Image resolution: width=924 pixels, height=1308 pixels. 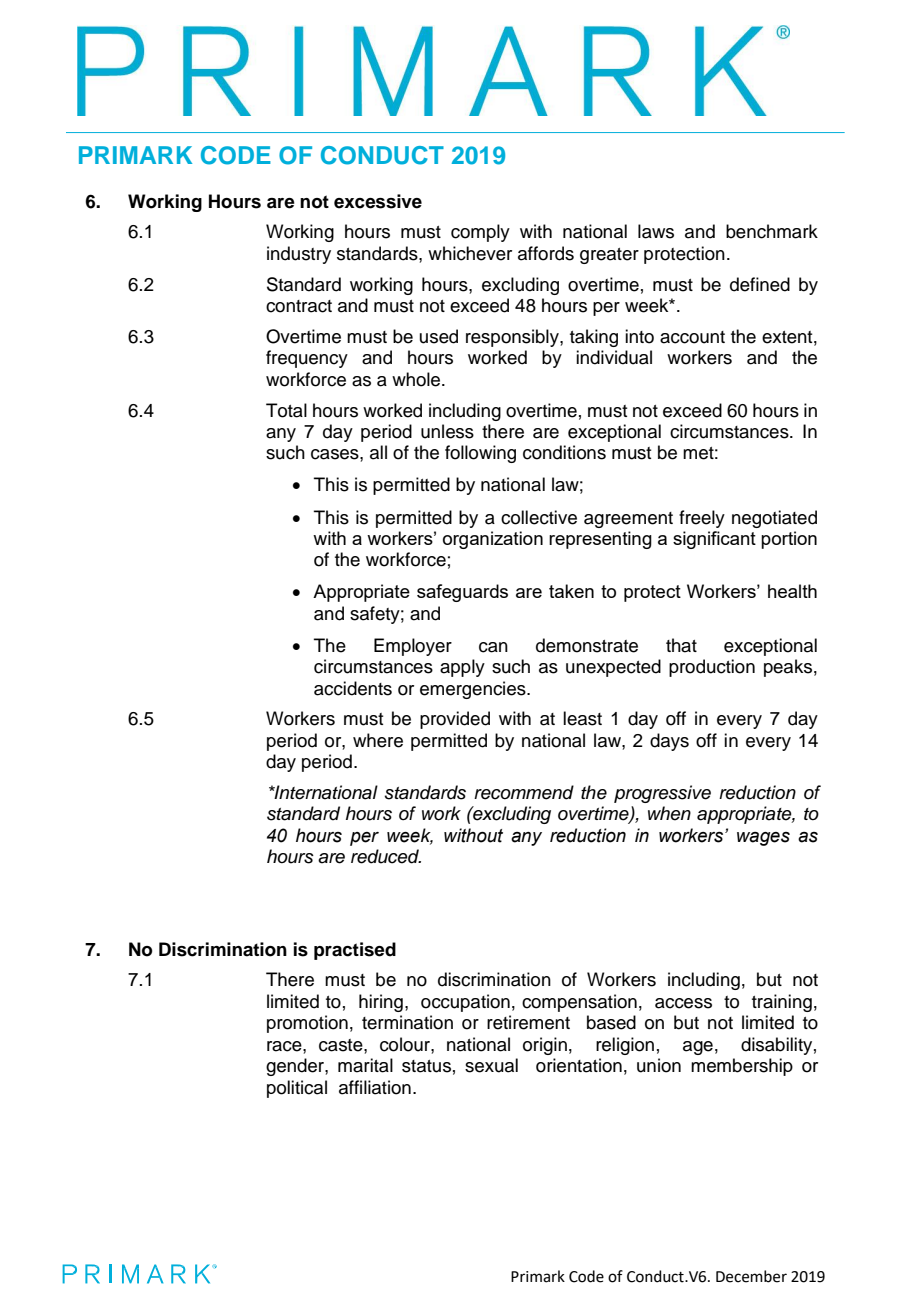 What do you see at coordinates (702, 519) in the screenshot?
I see `freely` at bounding box center [702, 519].
